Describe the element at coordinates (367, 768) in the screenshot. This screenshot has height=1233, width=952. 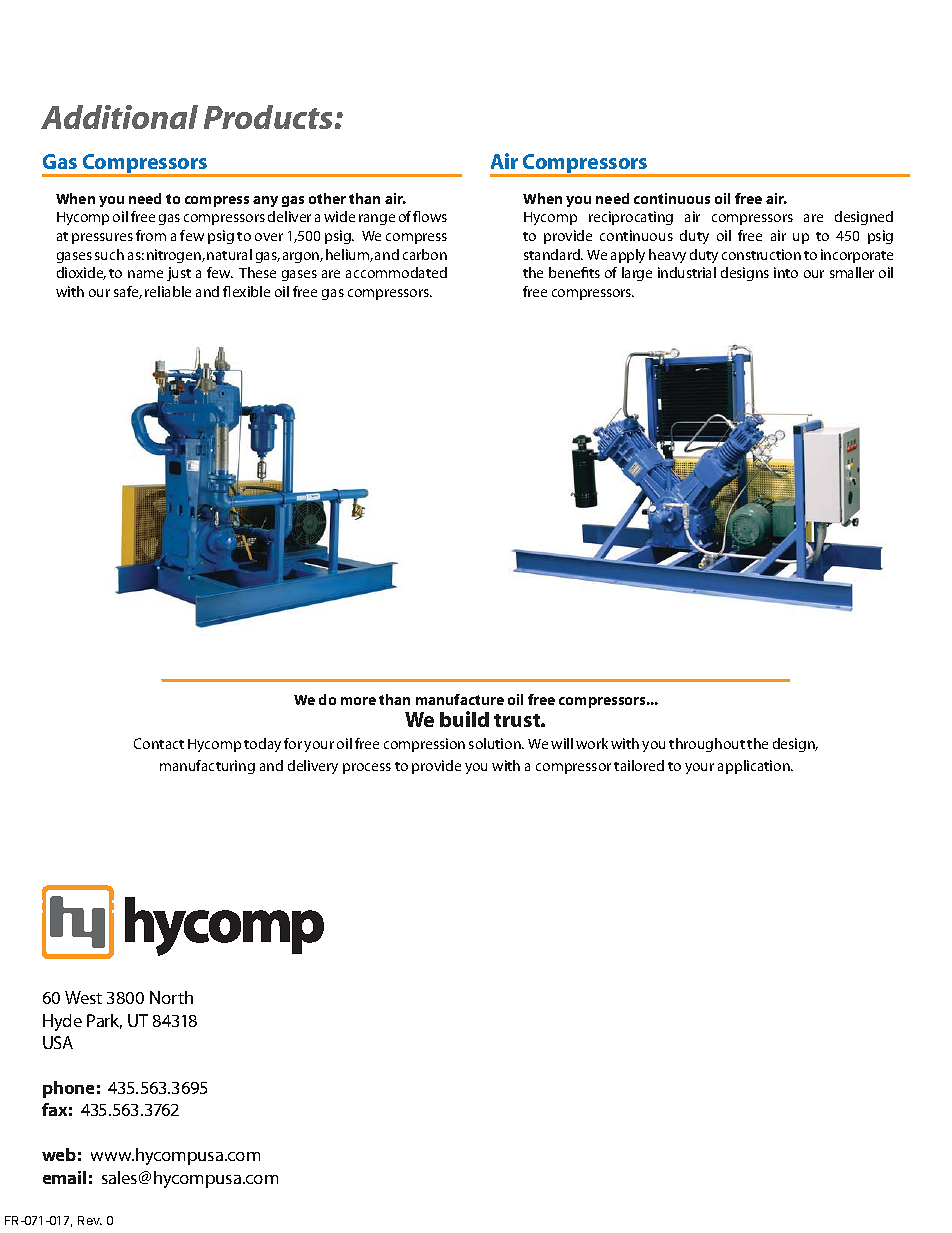
I see `process` at that location.
